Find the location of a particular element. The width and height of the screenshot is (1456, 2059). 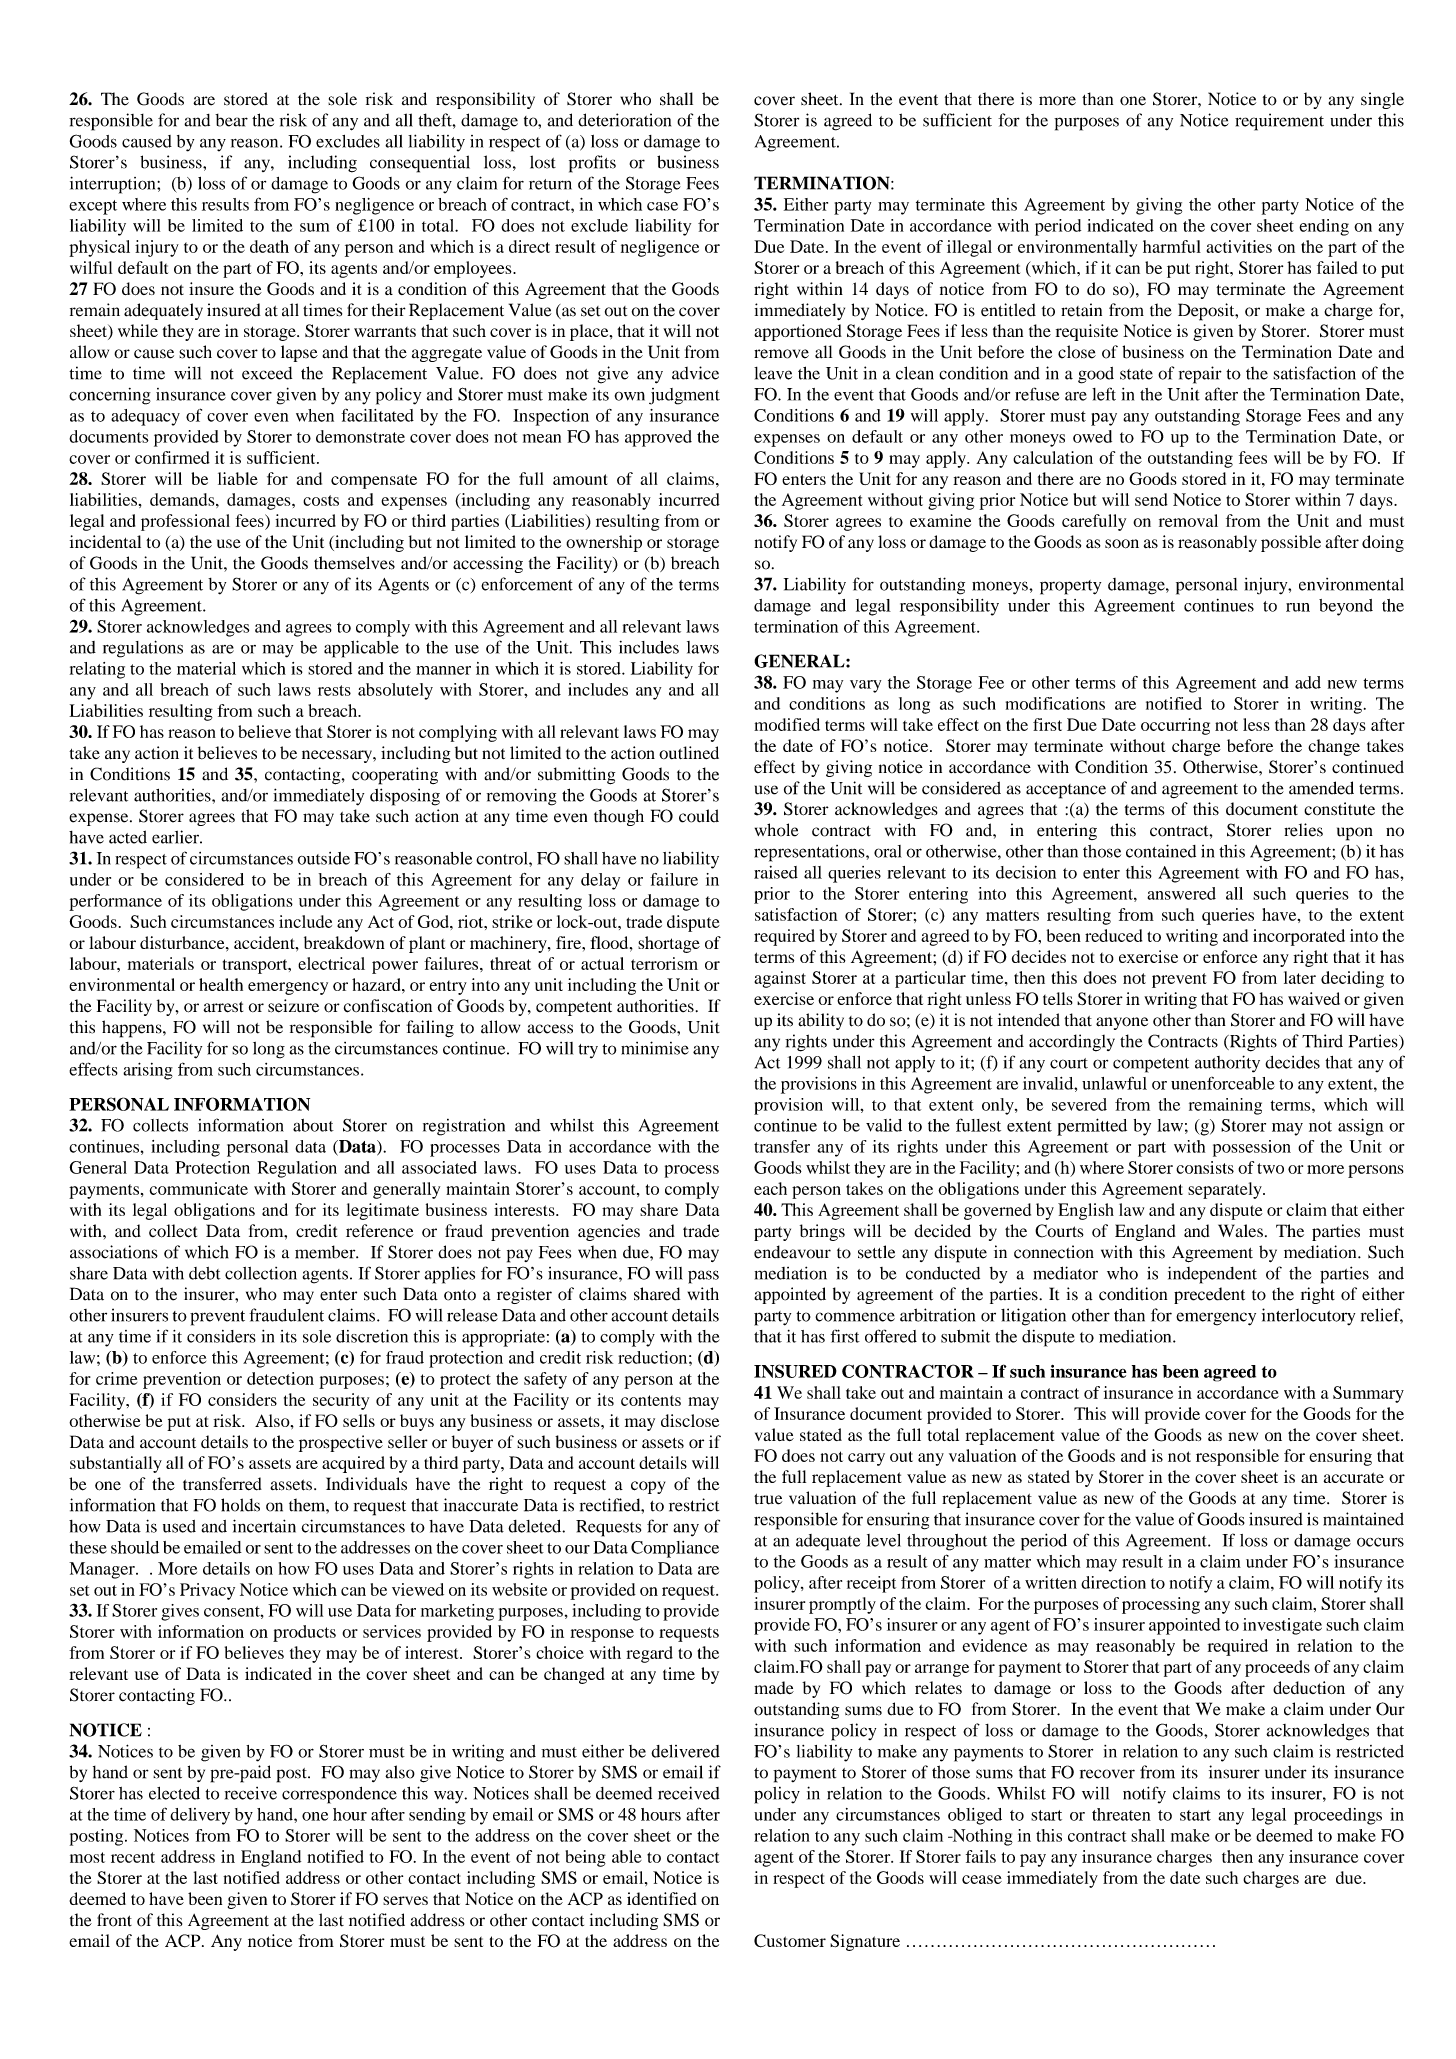

true is located at coordinates (768, 1499).
